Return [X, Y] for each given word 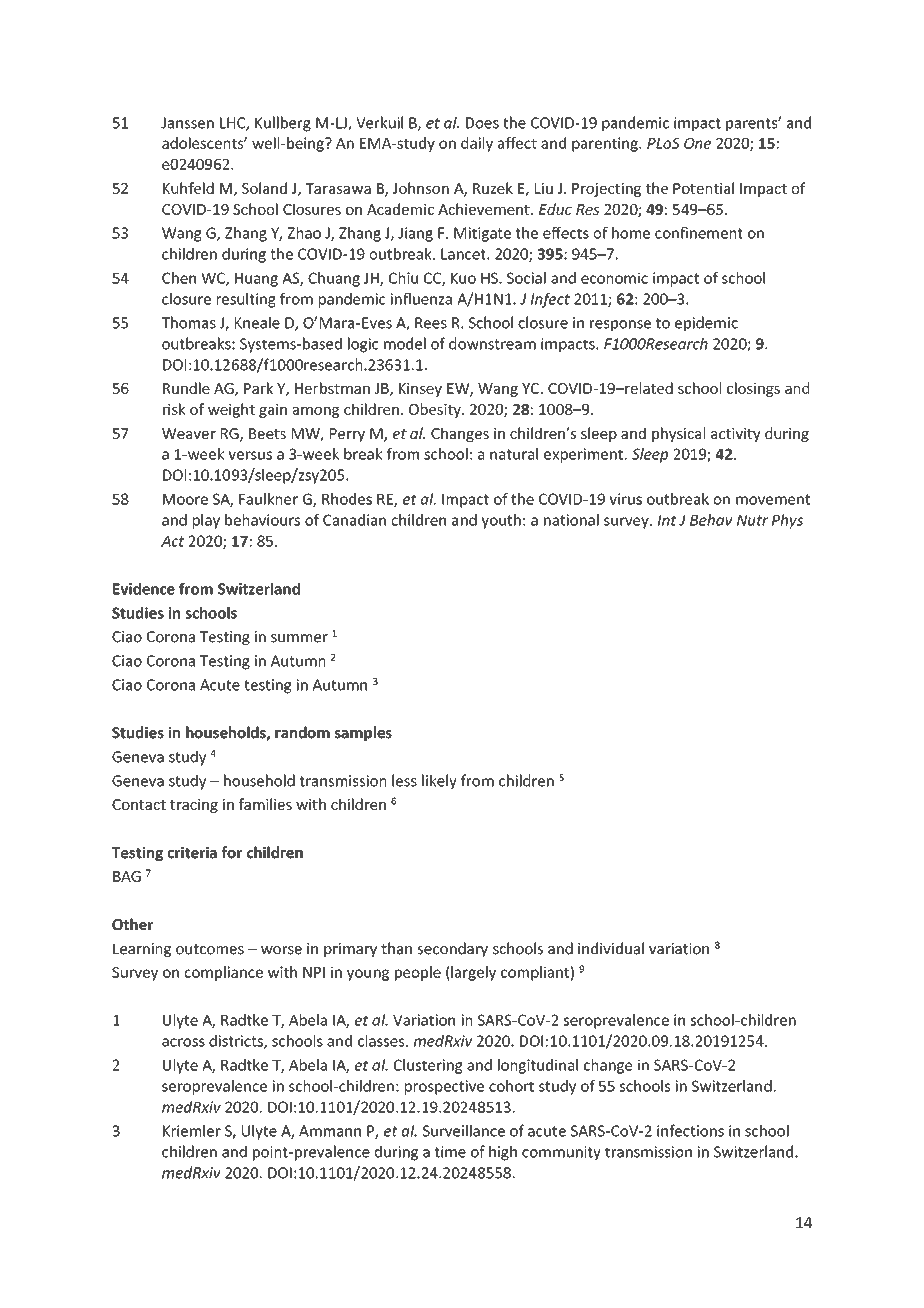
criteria [192, 853]
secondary [453, 949]
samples [363, 733]
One [697, 143]
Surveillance [464, 1130]
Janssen [187, 123]
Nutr [752, 520]
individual [611, 948]
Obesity [436, 410]
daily [477, 144]
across [183, 1042]
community [561, 1153]
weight [231, 410]
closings [753, 389]
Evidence [144, 589]
